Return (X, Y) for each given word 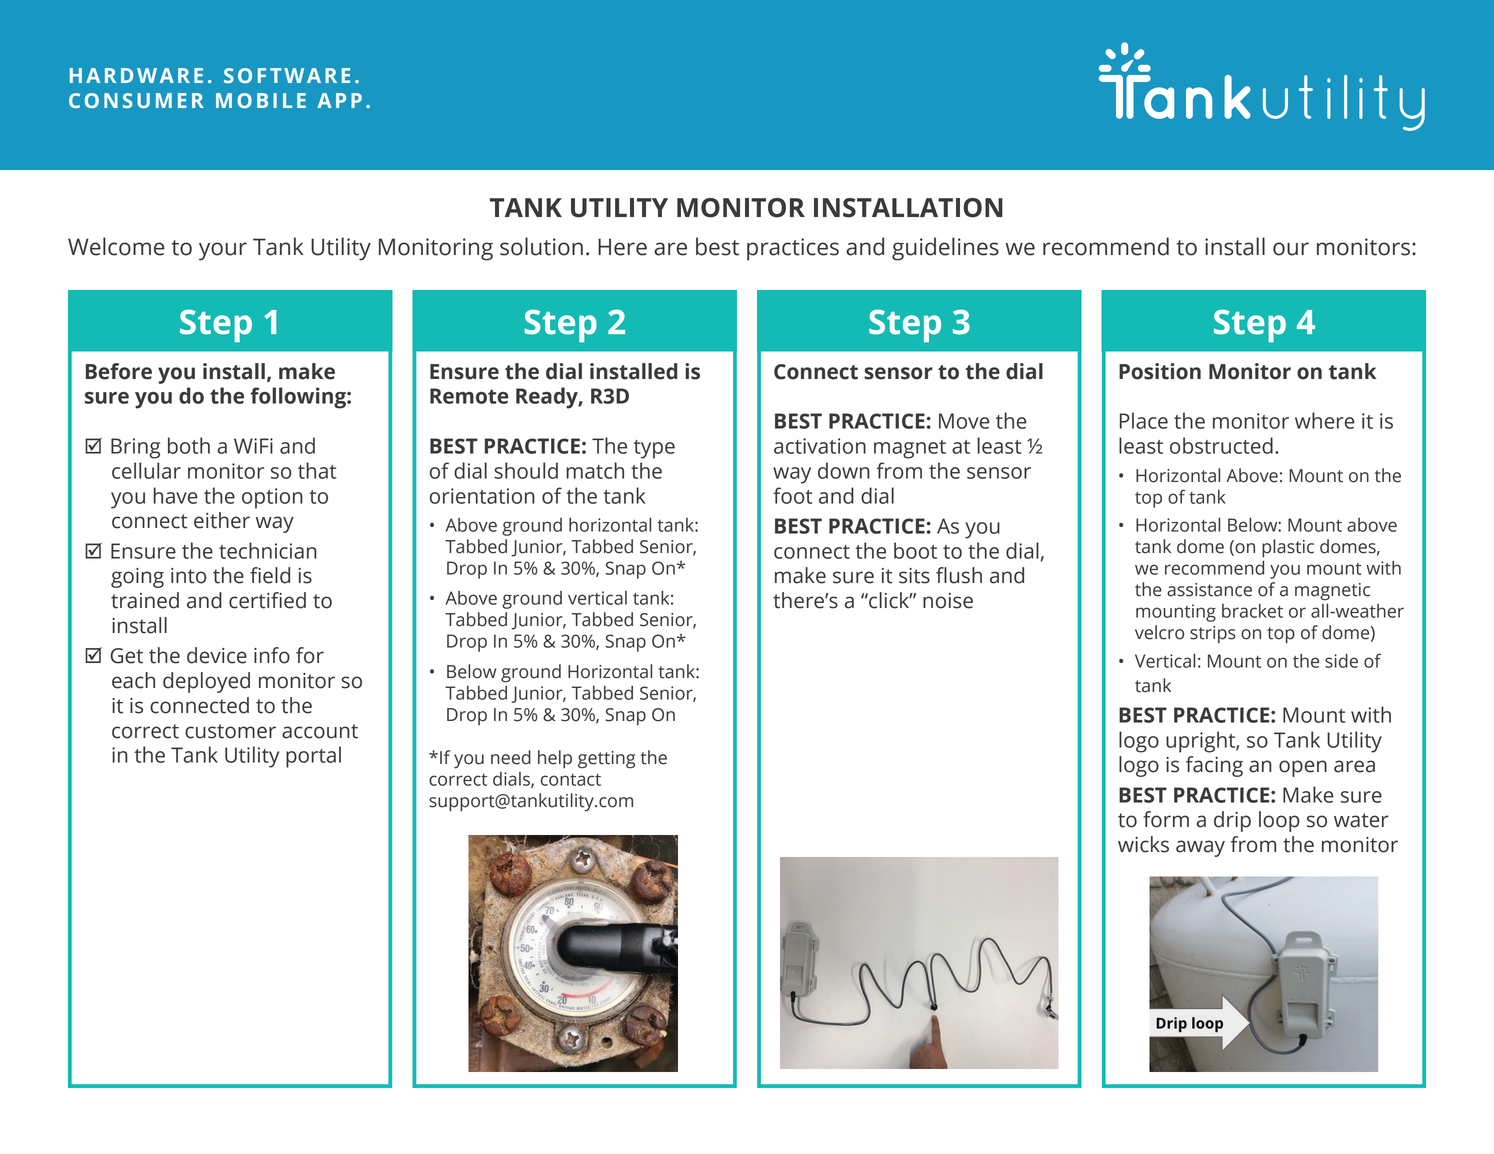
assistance (1209, 590)
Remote (469, 396)
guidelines (945, 249)
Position (1160, 371)
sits (914, 576)
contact (571, 780)
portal (313, 757)
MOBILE (261, 100)
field (270, 575)
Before (119, 371)
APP (339, 100)
